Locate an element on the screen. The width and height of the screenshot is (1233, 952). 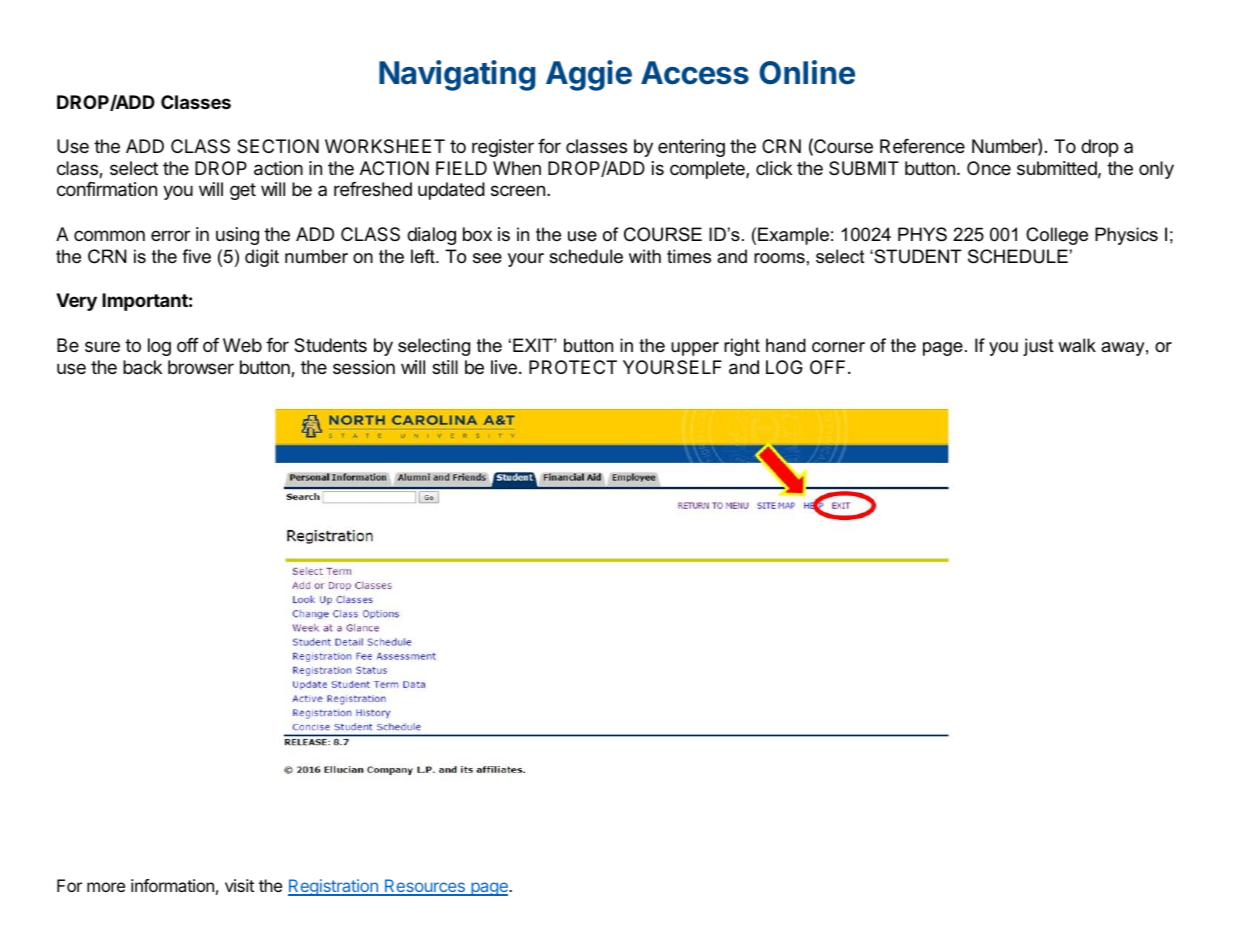
visit is located at coordinates (239, 885).
